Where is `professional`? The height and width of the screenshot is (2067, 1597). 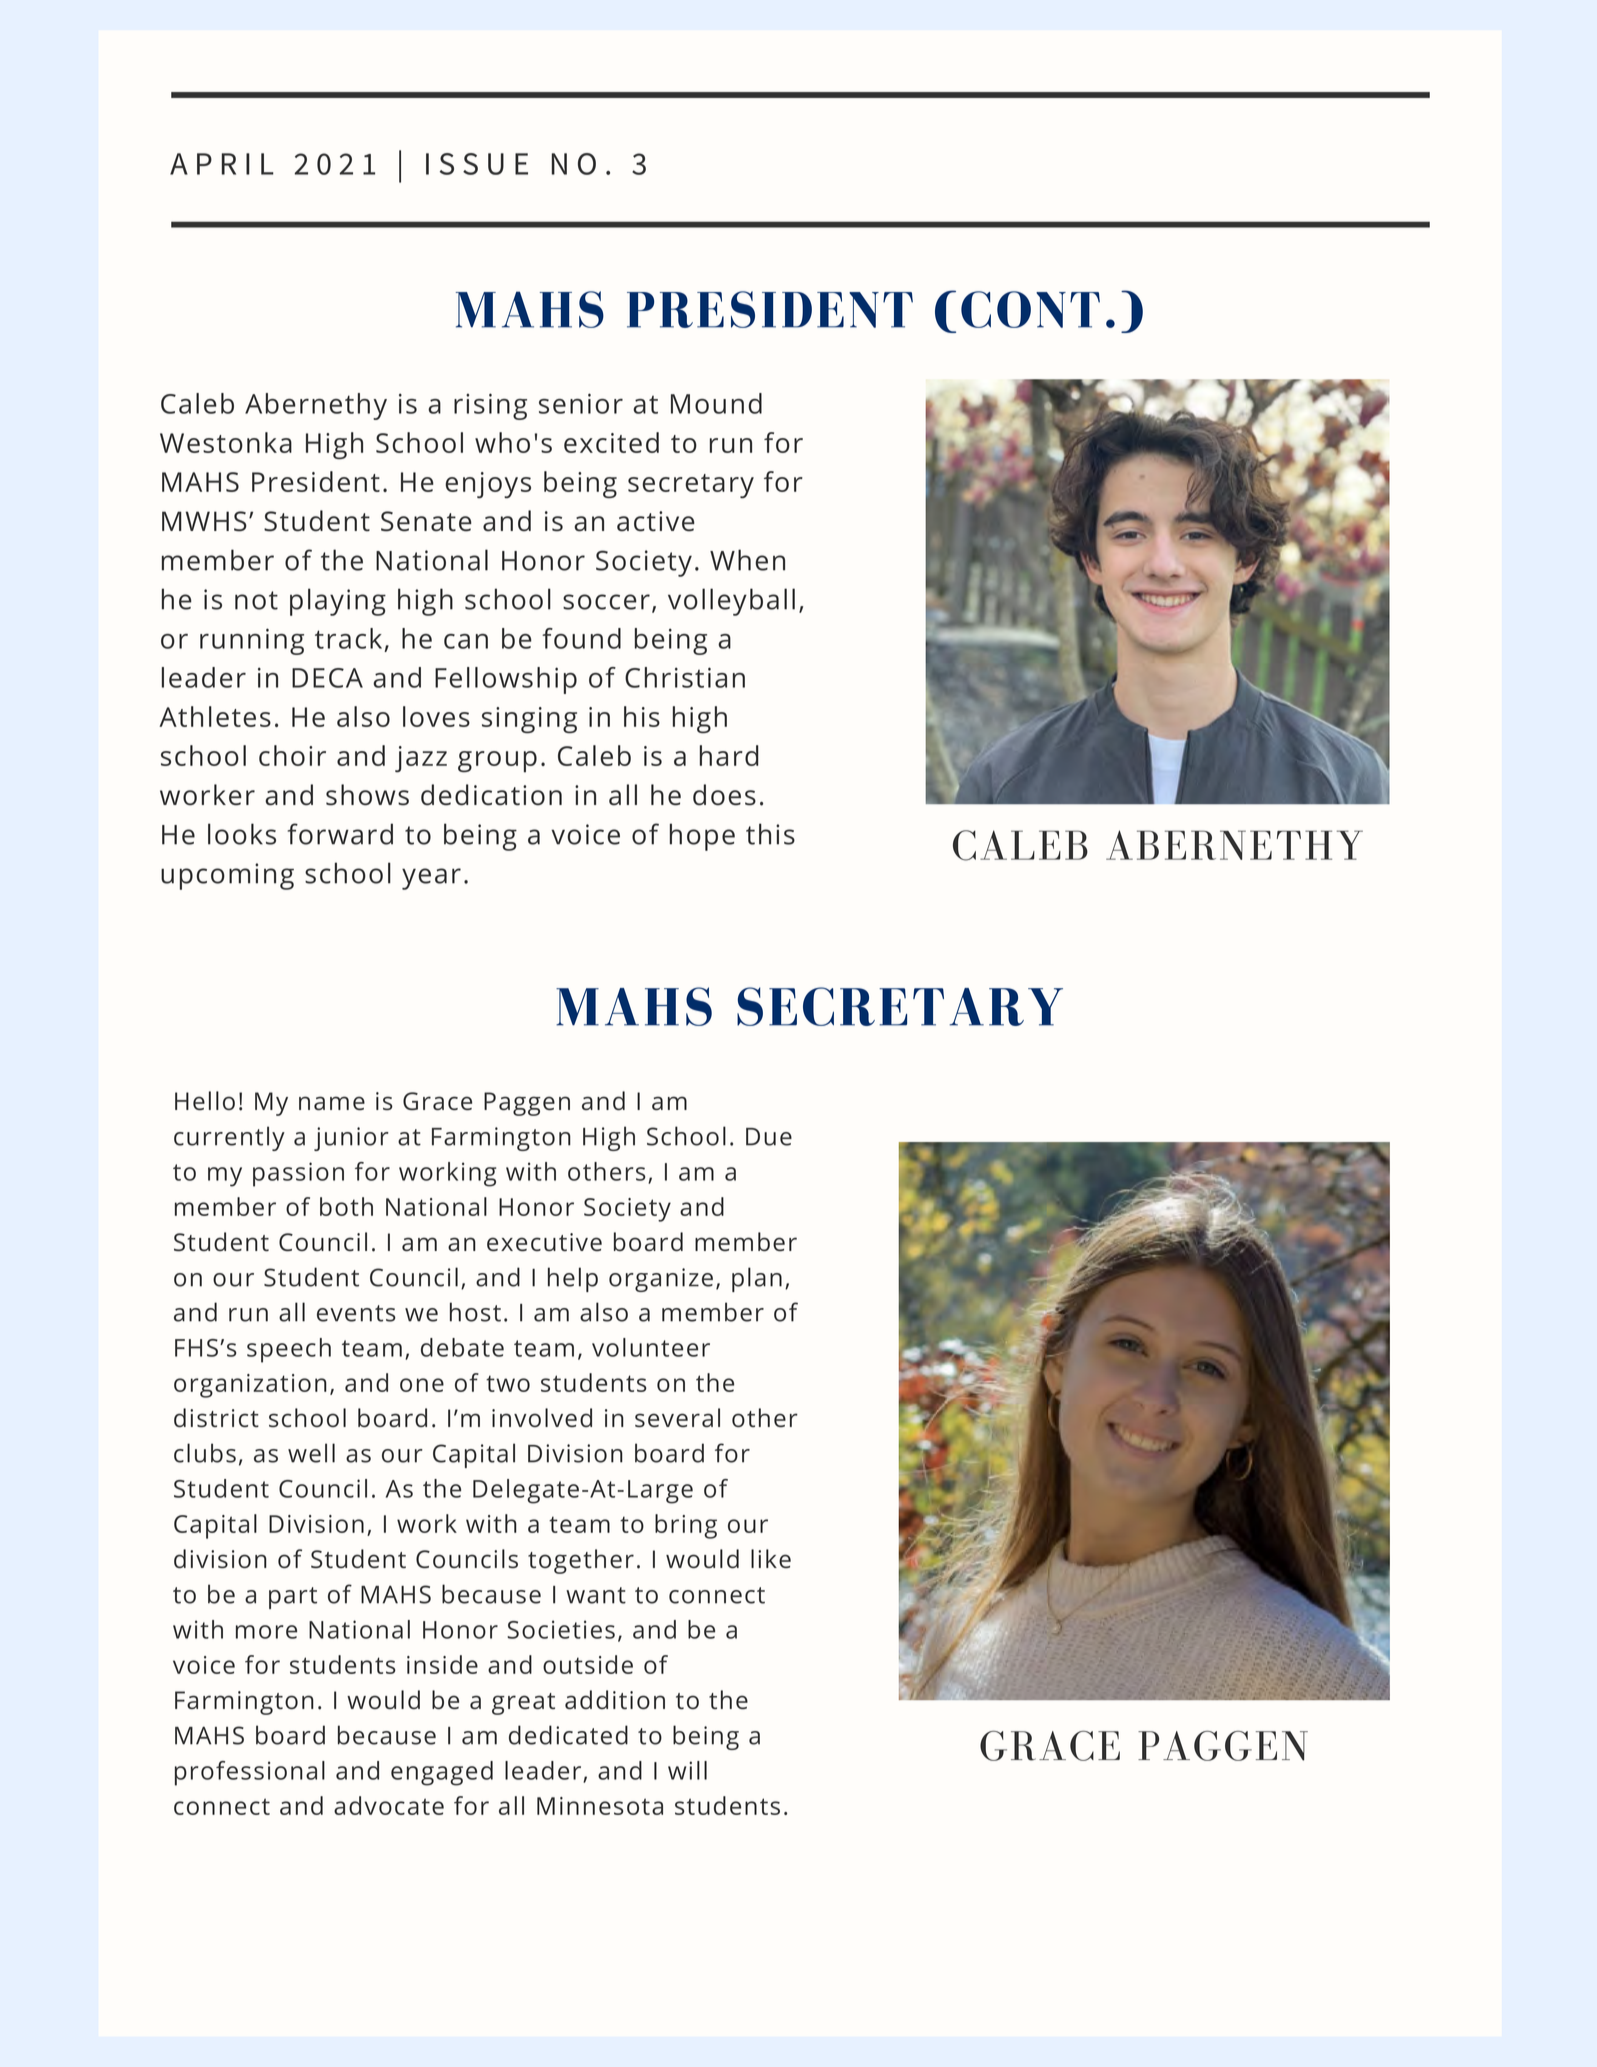 professional is located at coordinates (250, 1773).
